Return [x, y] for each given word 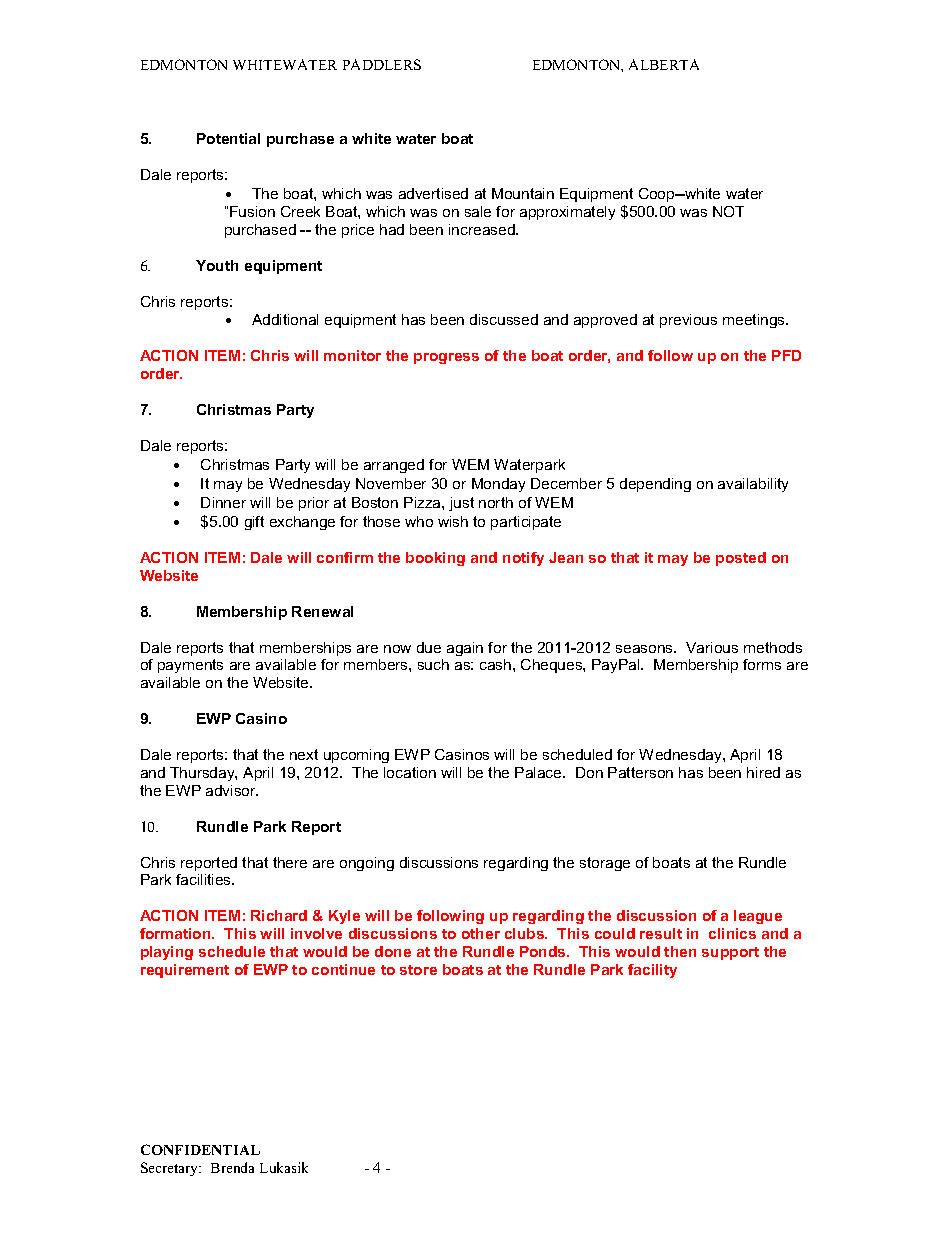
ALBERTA [664, 64]
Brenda [232, 1167]
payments [190, 666]
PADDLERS [382, 64]
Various [712, 647]
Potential [228, 138]
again [465, 649]
